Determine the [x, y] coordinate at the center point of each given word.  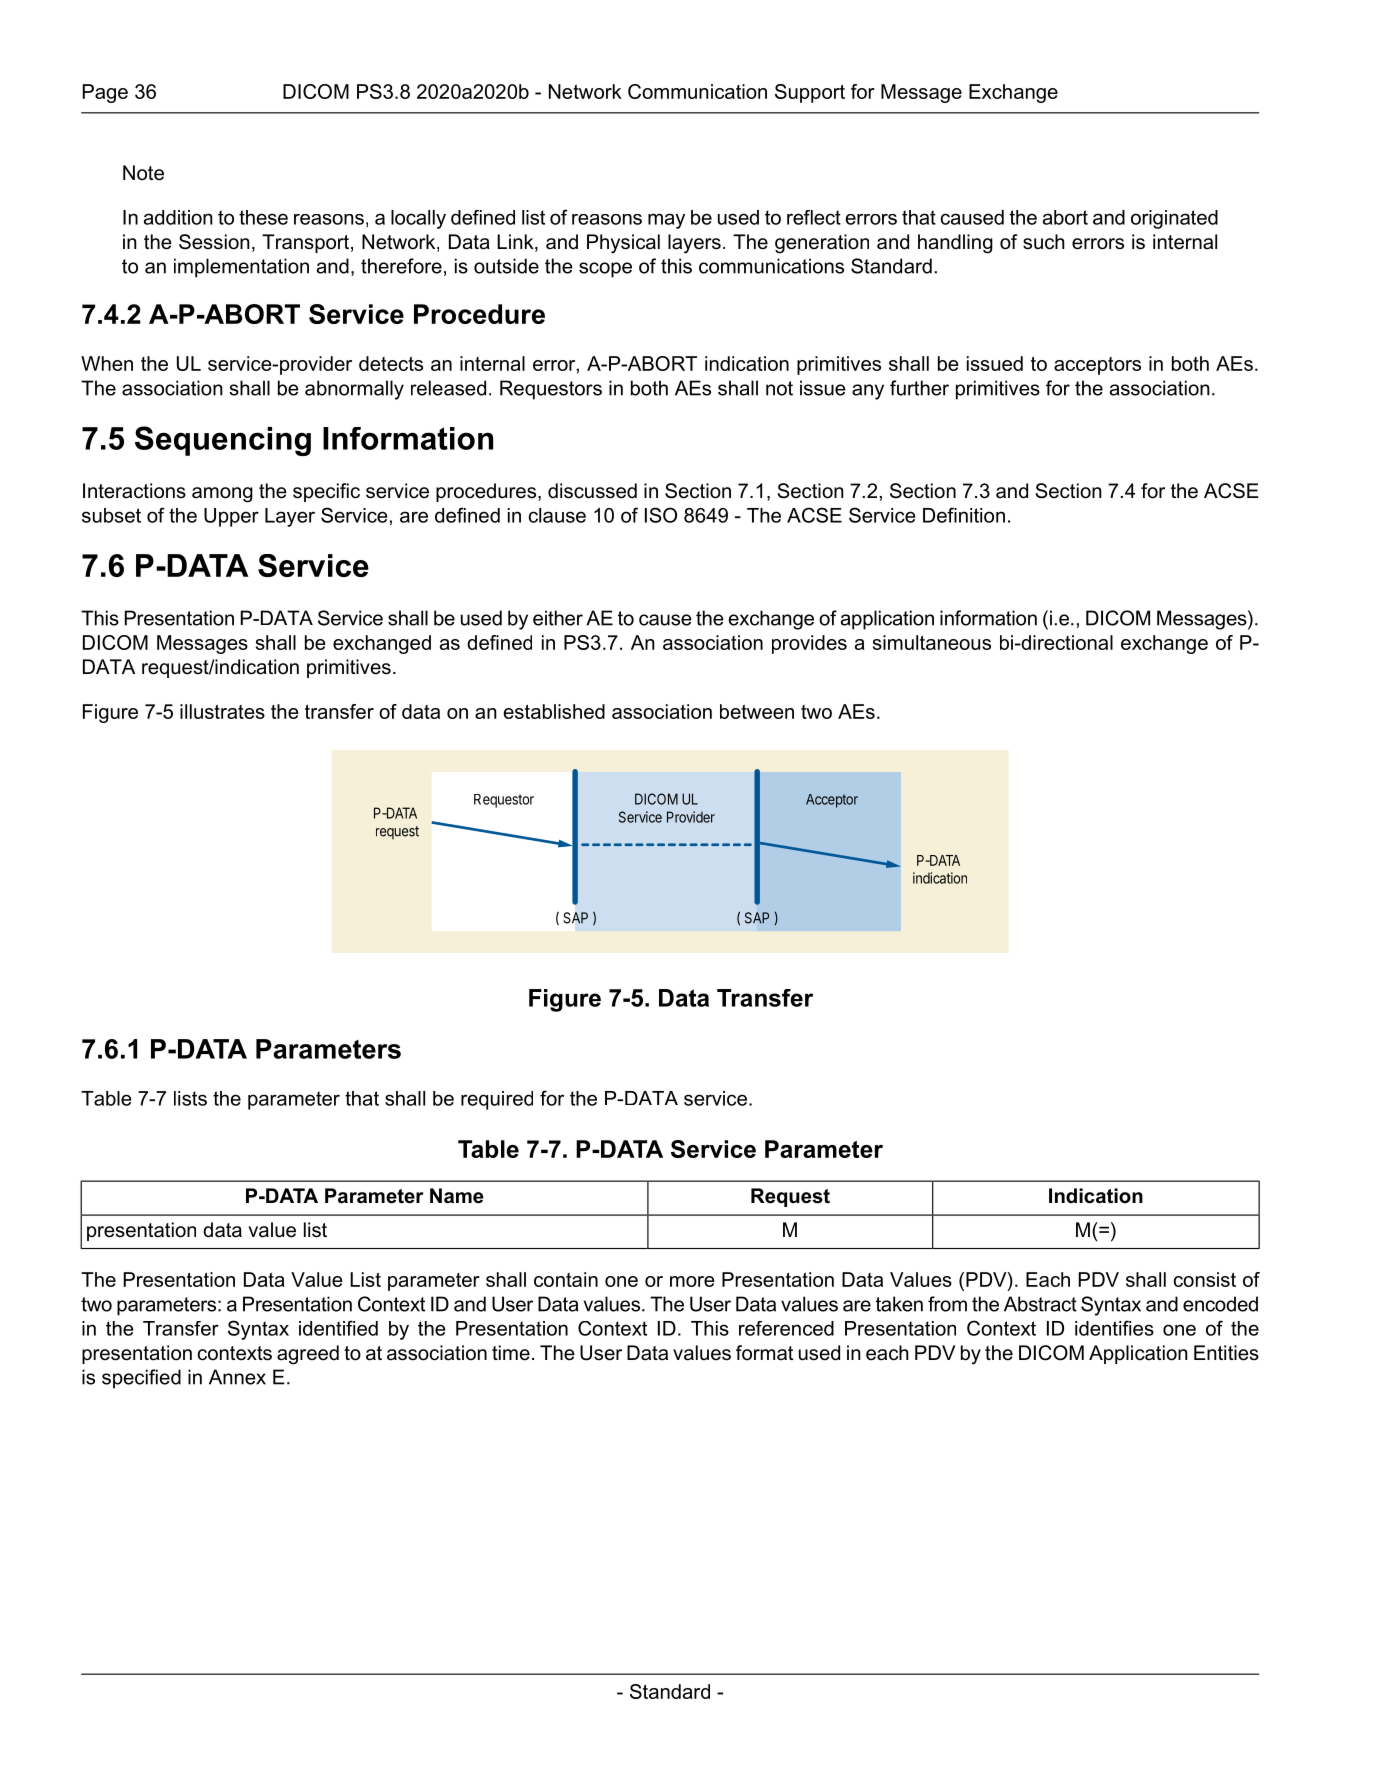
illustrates [222, 711]
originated [1174, 219]
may [666, 221]
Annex [237, 1377]
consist [1205, 1279]
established [554, 711]
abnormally [354, 390]
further [919, 388]
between [757, 711]
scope [605, 270]
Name [457, 1196]
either [558, 618]
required [497, 1100]
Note [143, 173]
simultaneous [932, 642]
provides [809, 644]
